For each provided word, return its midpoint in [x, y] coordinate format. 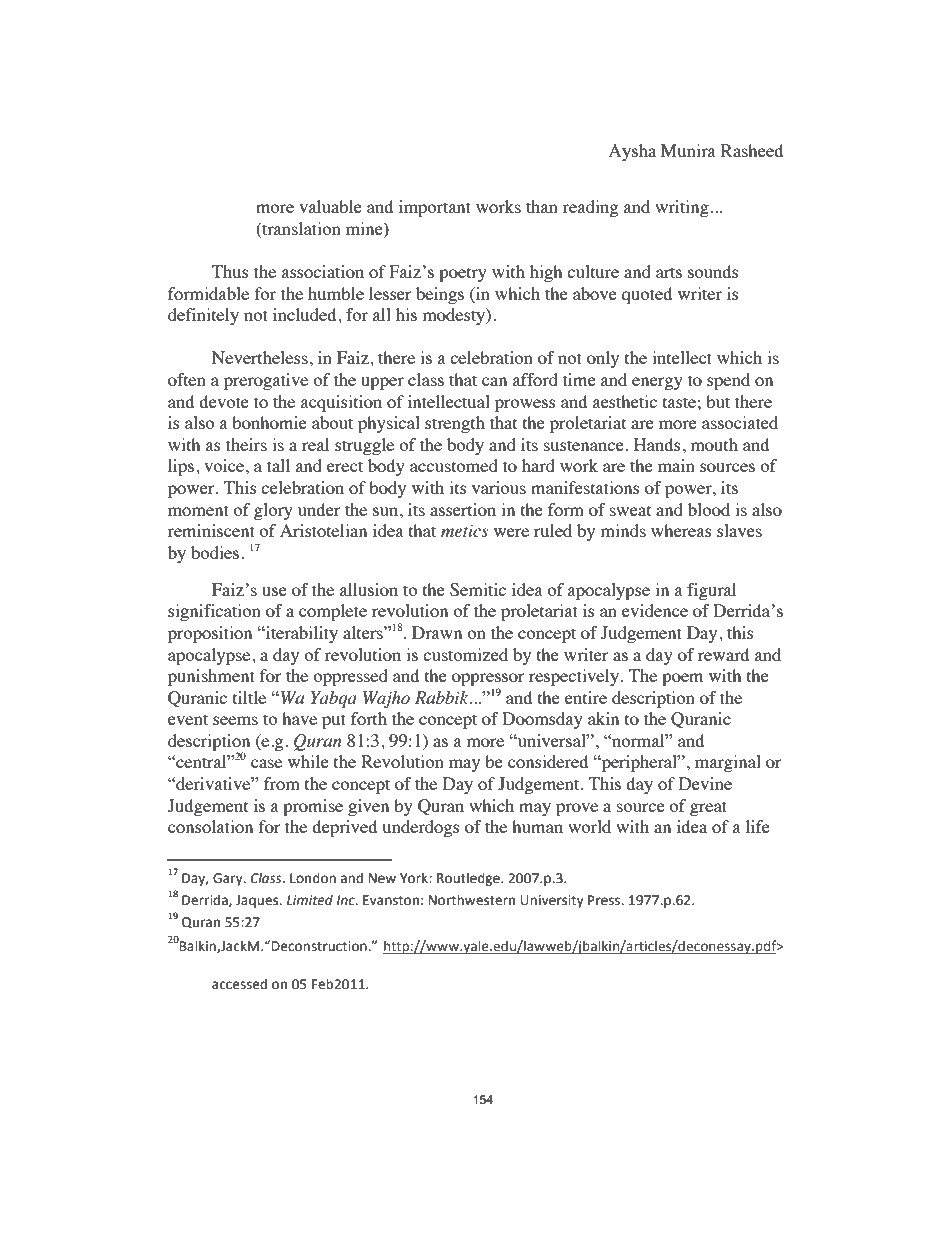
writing [682, 208]
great [708, 808]
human [537, 826]
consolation [210, 826]
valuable [330, 206]
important [435, 208]
